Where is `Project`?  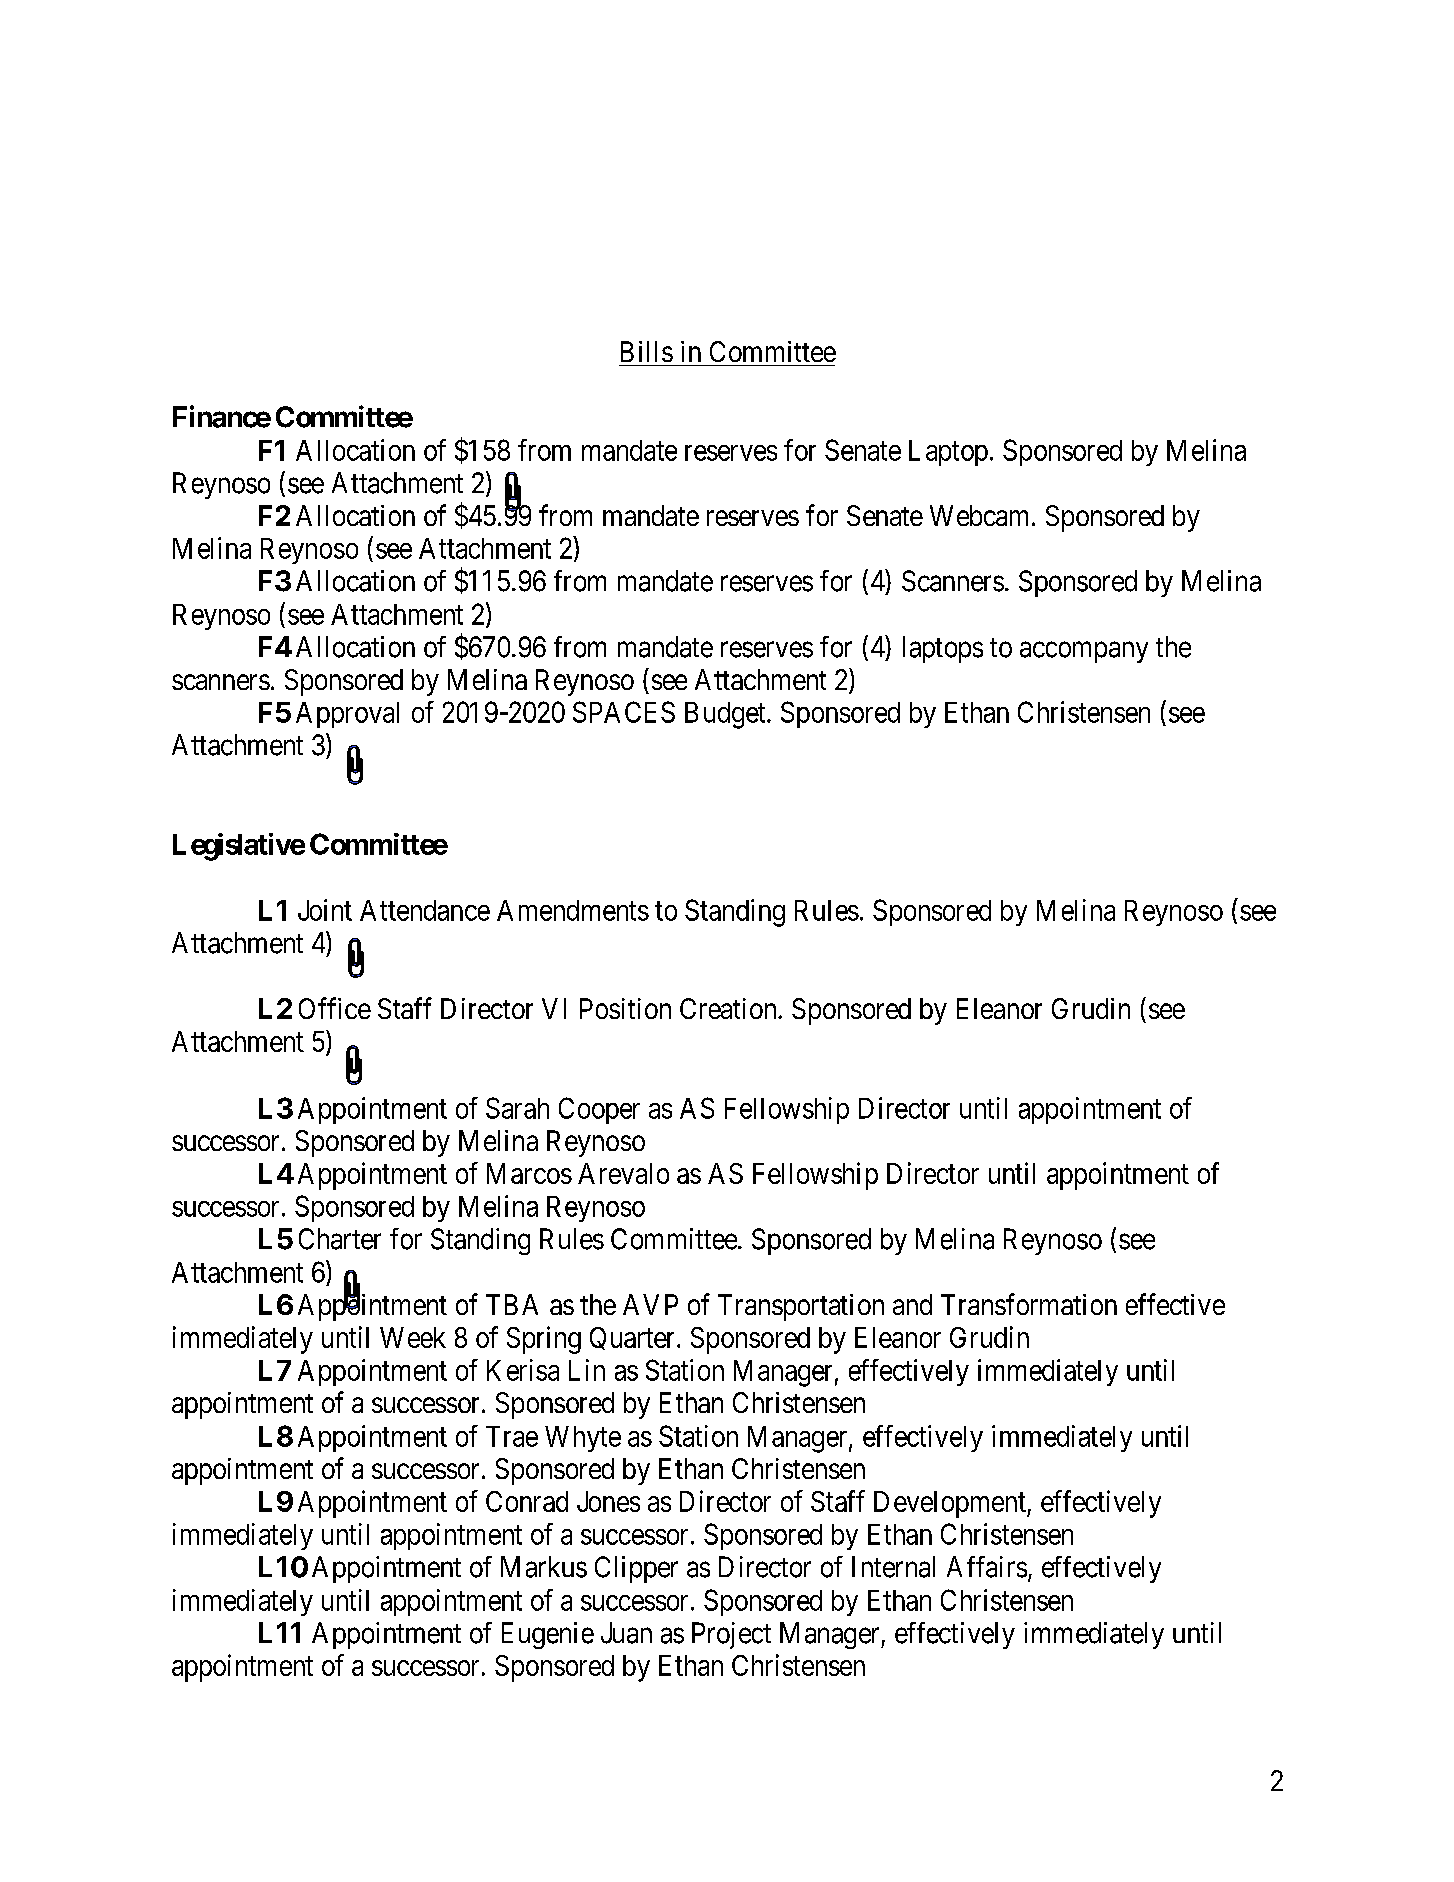
Project is located at coordinates (731, 1635).
